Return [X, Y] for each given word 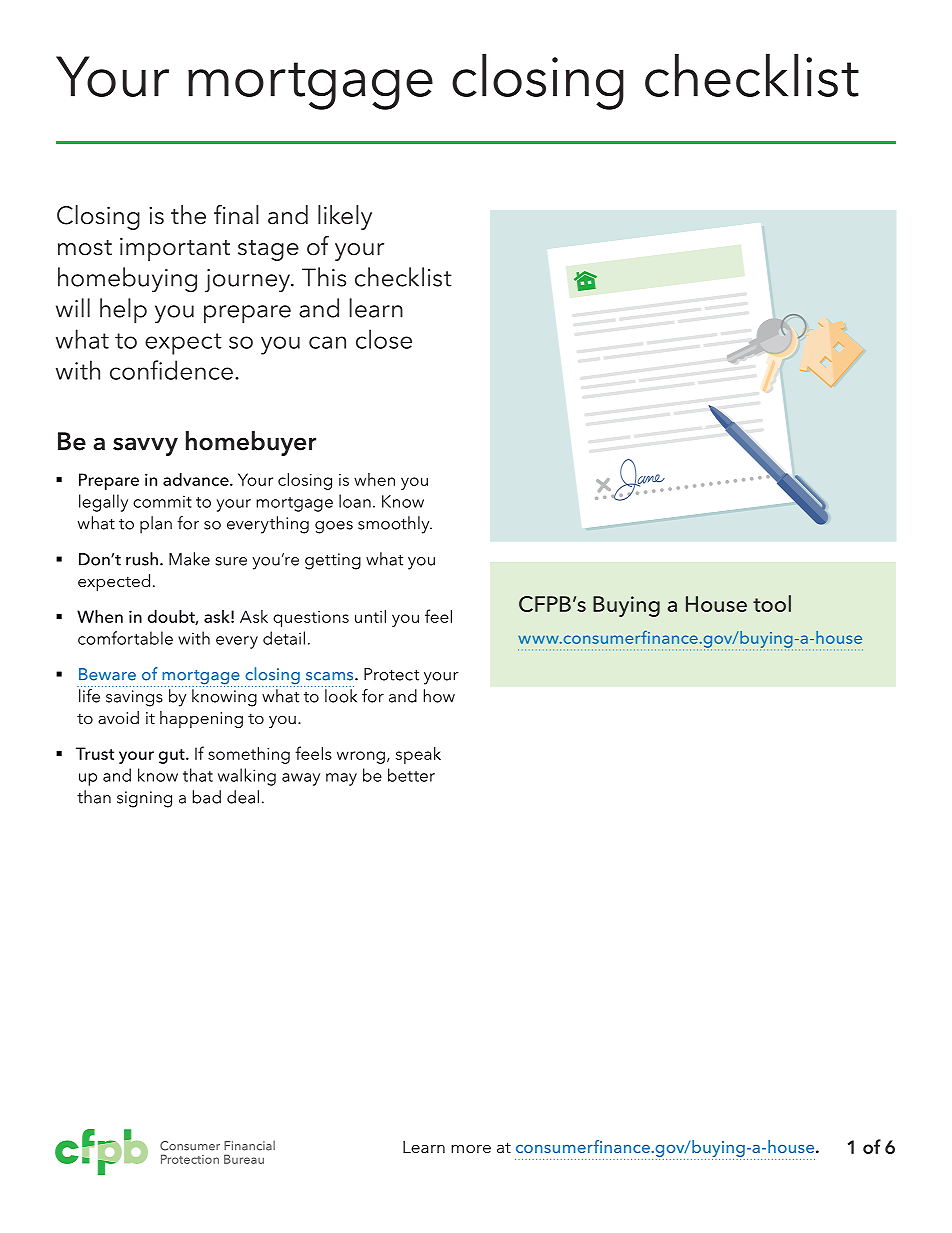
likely [345, 217]
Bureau [244, 1159]
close [384, 339]
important [175, 249]
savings [134, 698]
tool [772, 603]
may [341, 779]
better [411, 775]
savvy [145, 446]
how [439, 696]
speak [418, 755]
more [471, 1149]
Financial [249, 1145]
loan [355, 501]
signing [144, 799]
